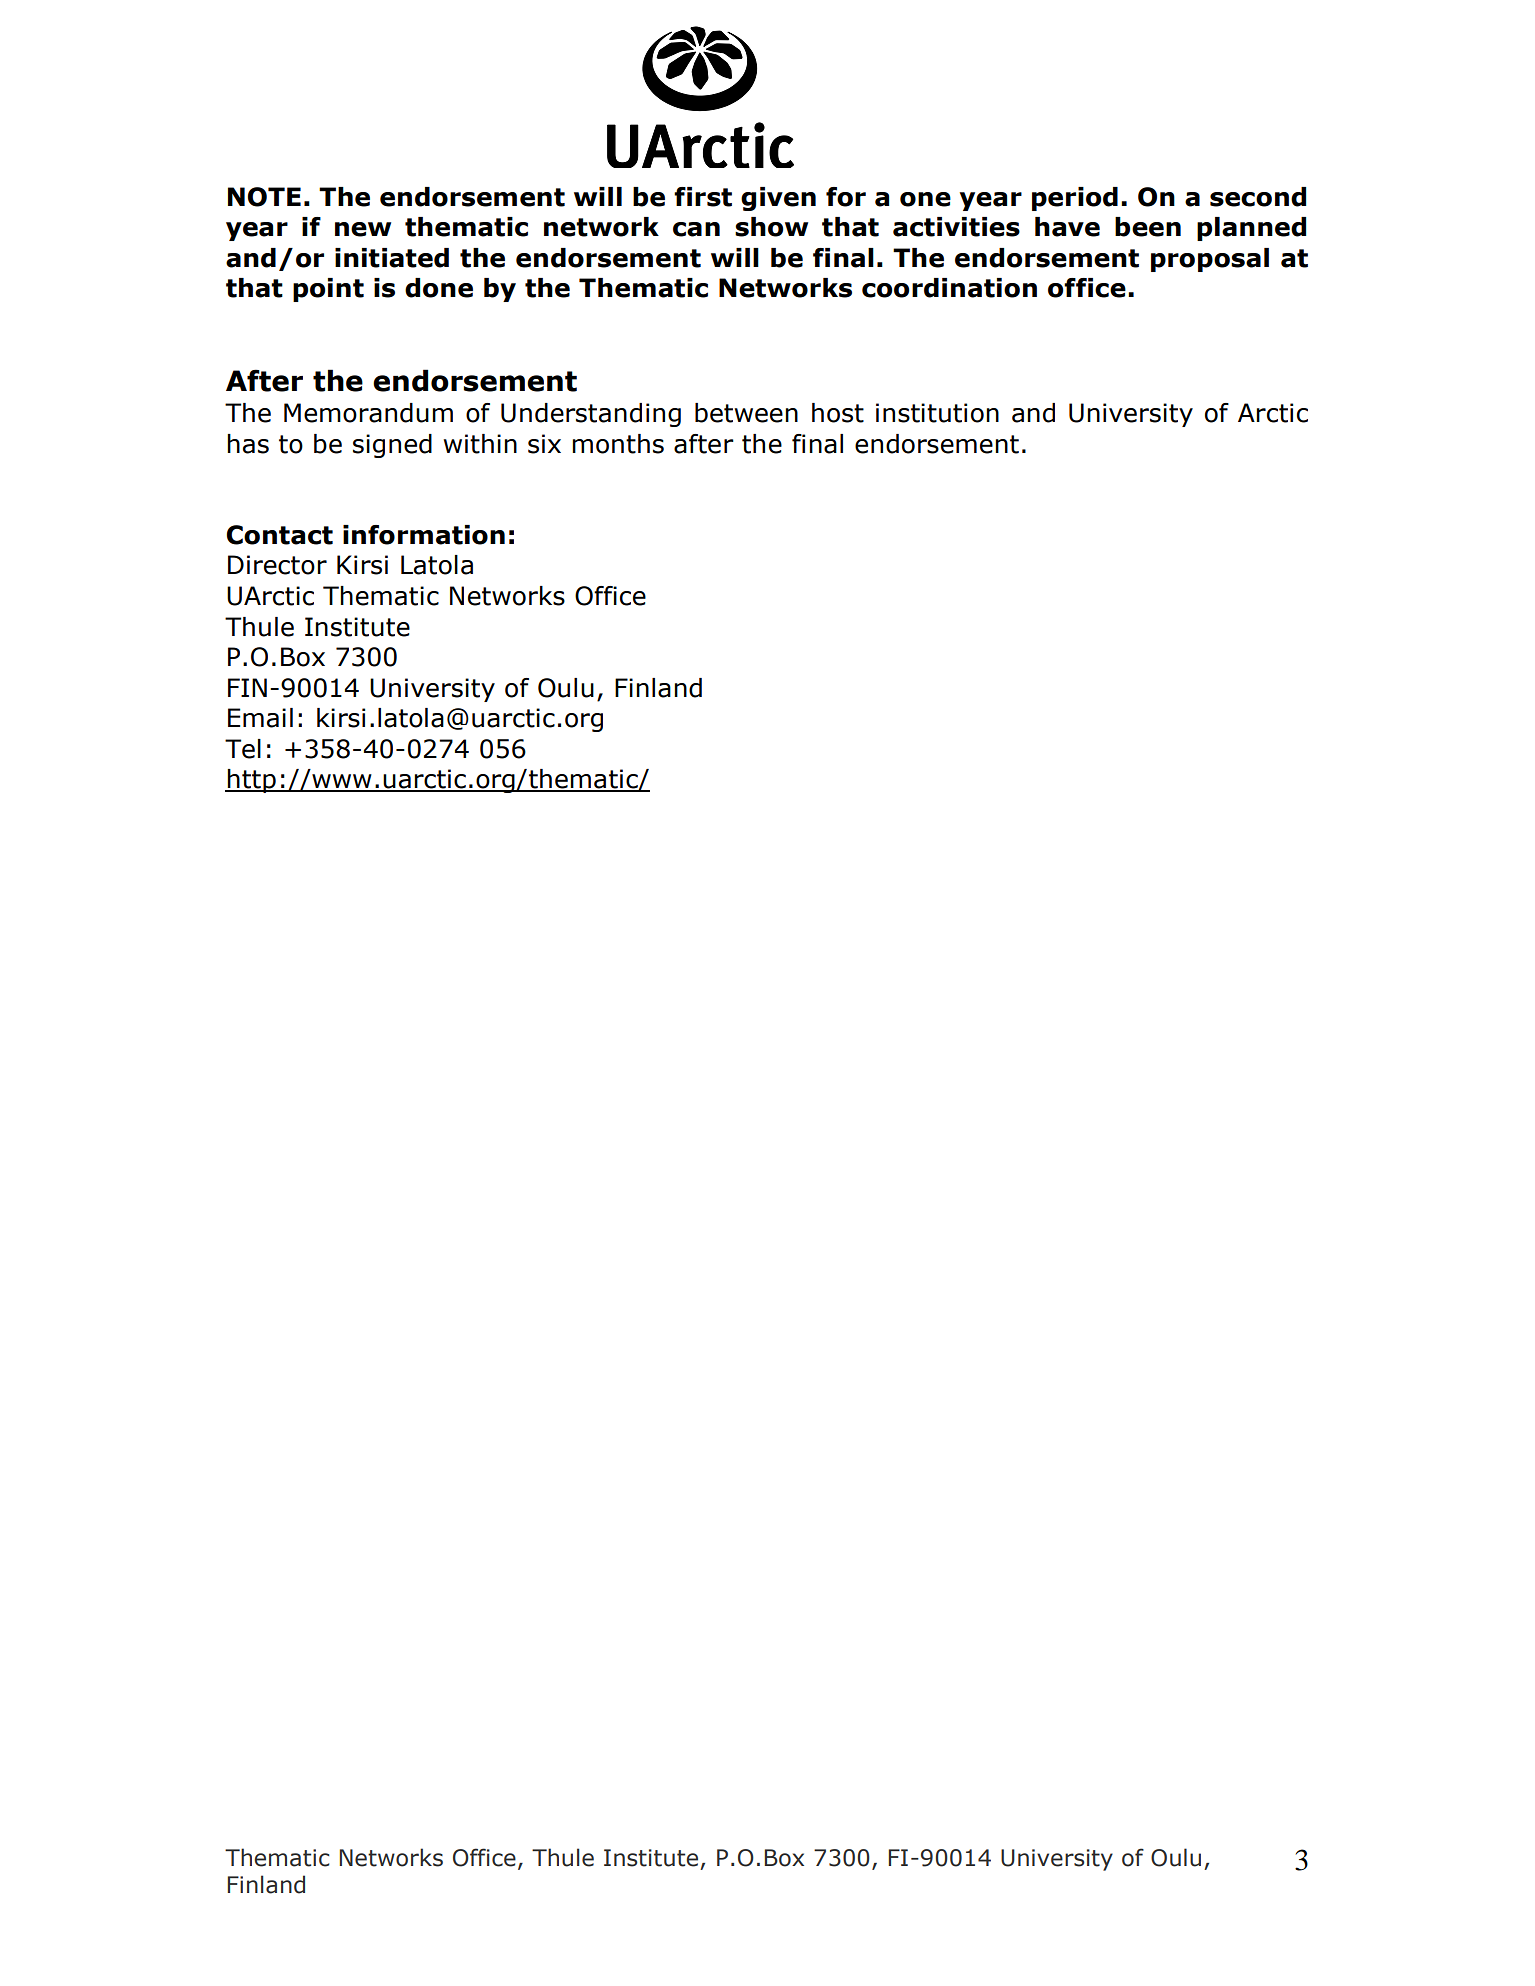 This page has width=1535, height=1986. Describe the element at coordinates (618, 444) in the page. I see `months` at that location.
